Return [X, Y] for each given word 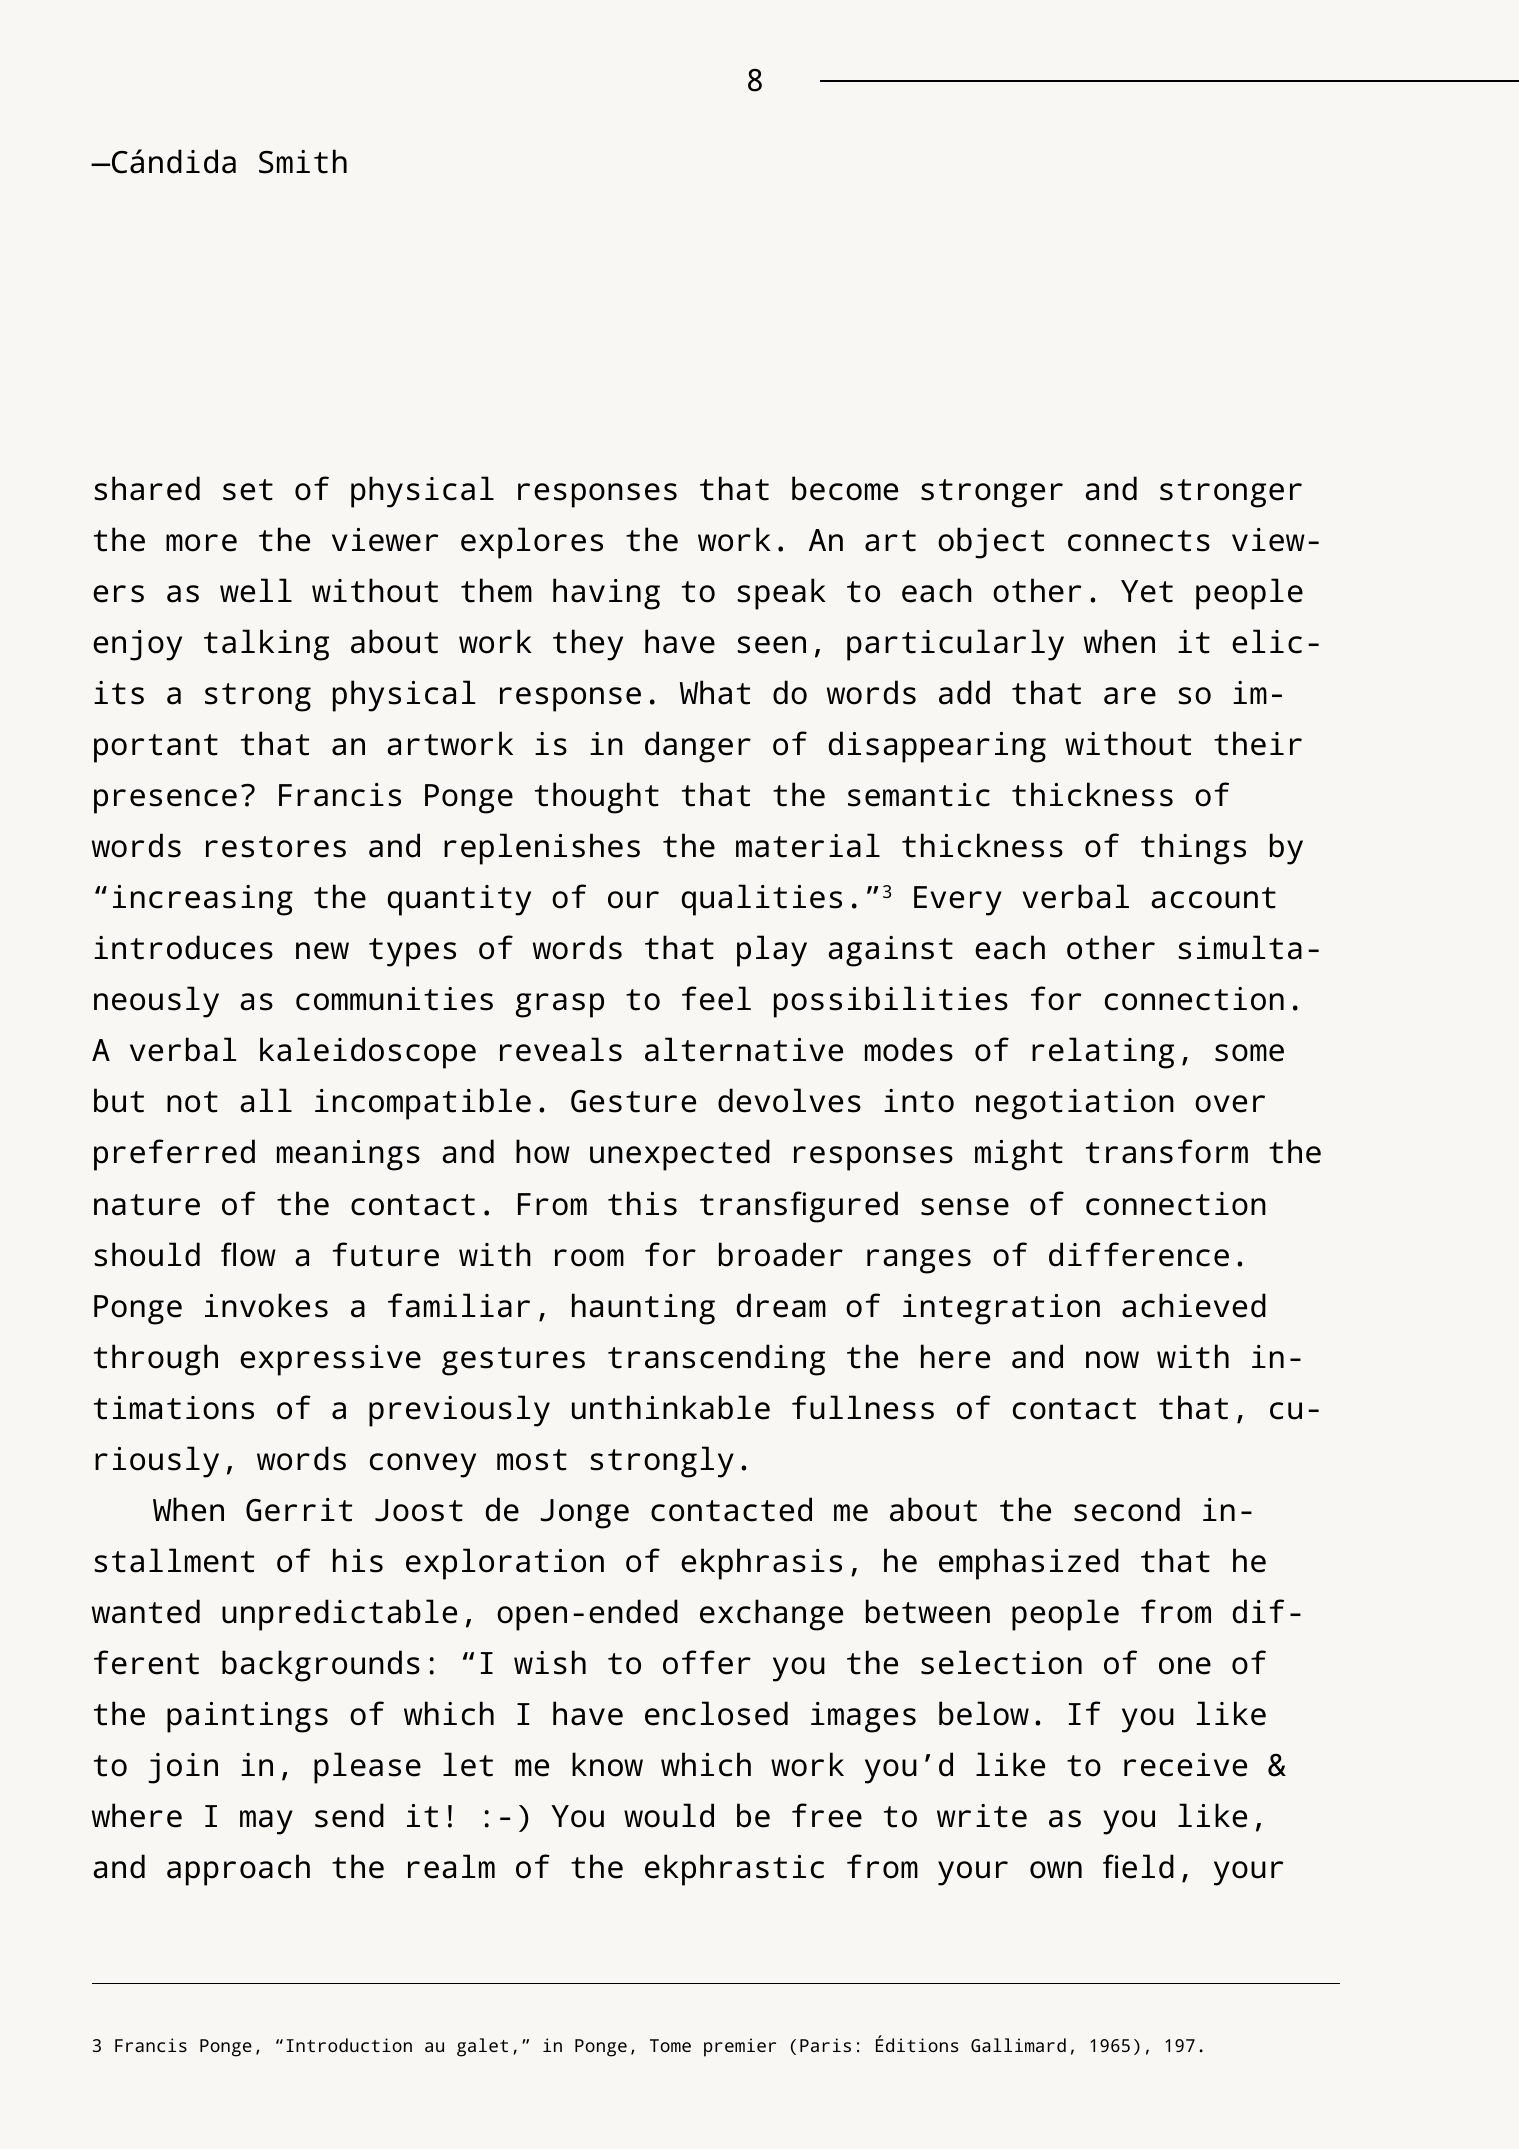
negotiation [1075, 1104]
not [192, 1102]
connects [1139, 541]
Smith [303, 161]
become [845, 488]
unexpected [680, 1155]
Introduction [349, 2045]
